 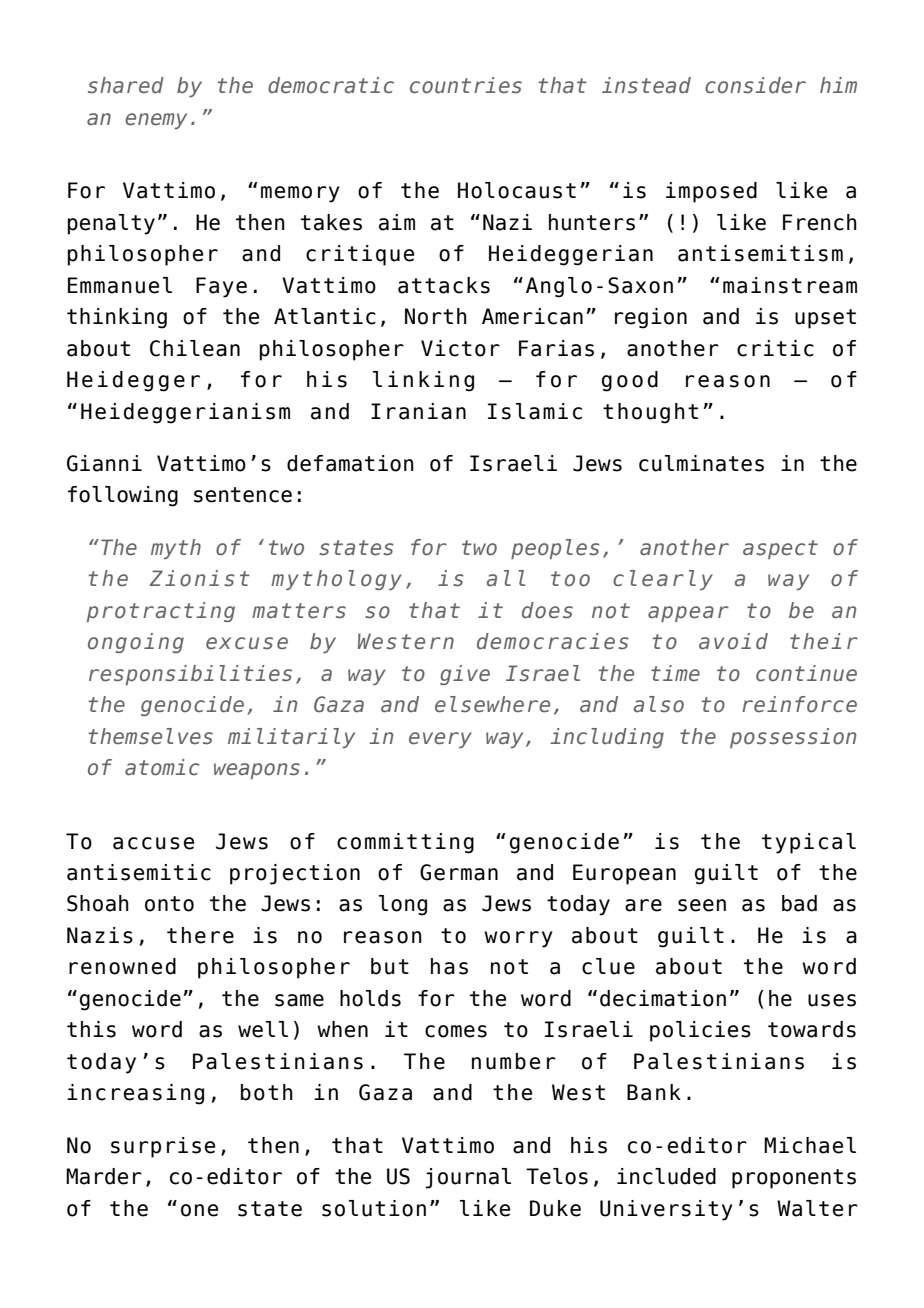 I want to click on enemy, so click(x=156, y=121).
